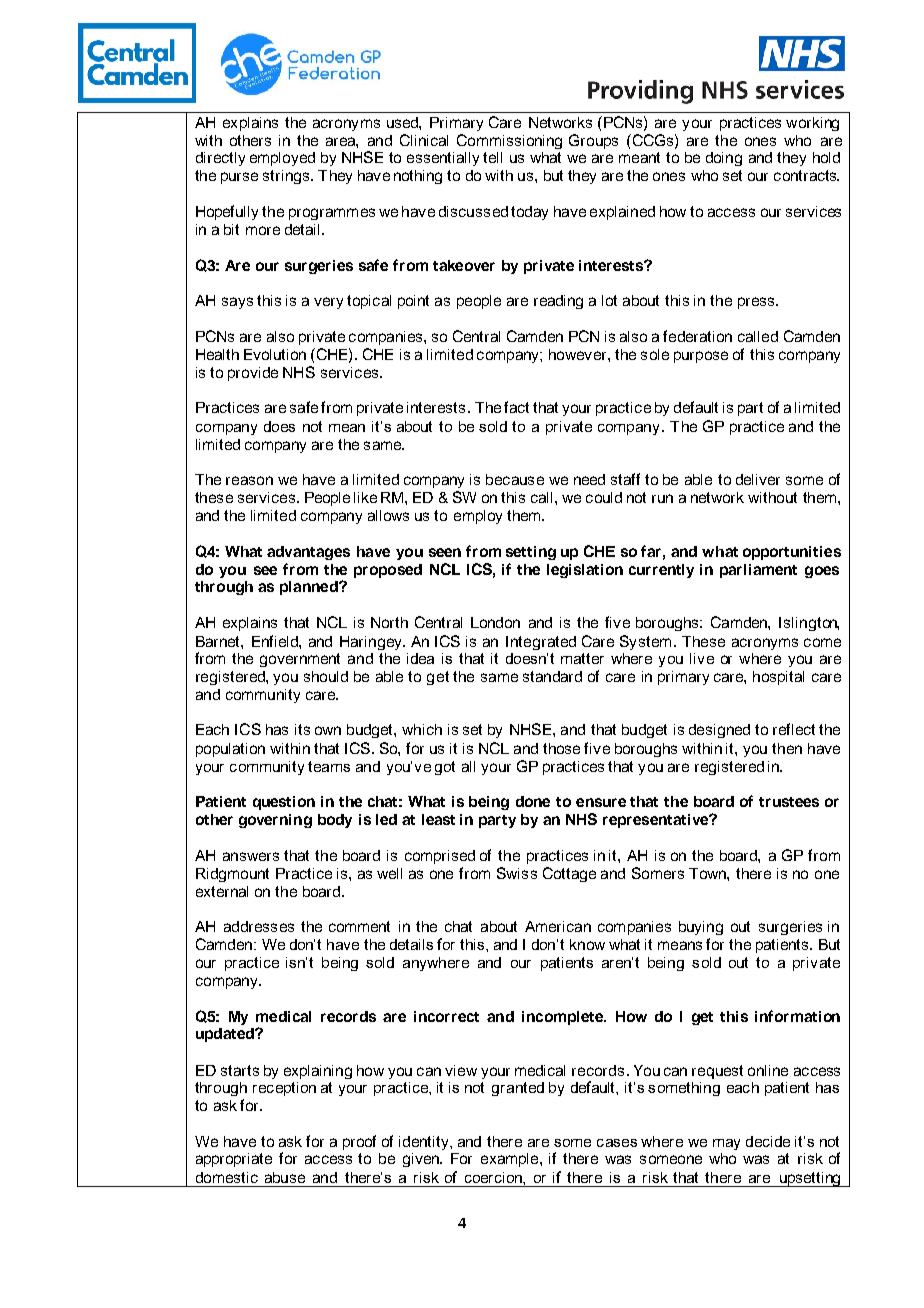 The width and height of the image is (924, 1308). What do you see at coordinates (249, 480) in the image?
I see `reason` at bounding box center [249, 480].
